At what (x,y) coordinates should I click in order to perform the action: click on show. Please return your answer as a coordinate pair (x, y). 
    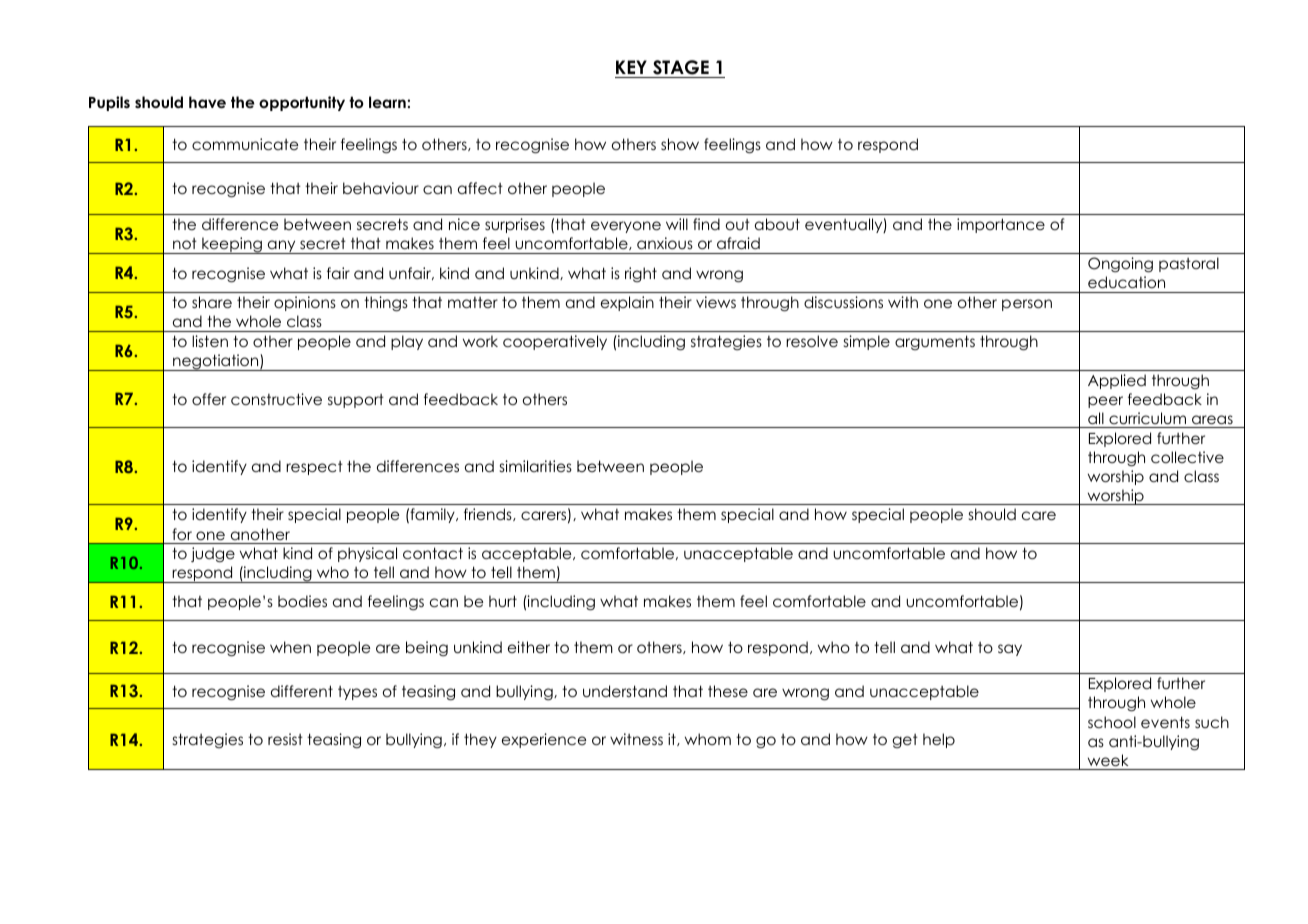
    Looking at the image, I should click on (680, 144).
